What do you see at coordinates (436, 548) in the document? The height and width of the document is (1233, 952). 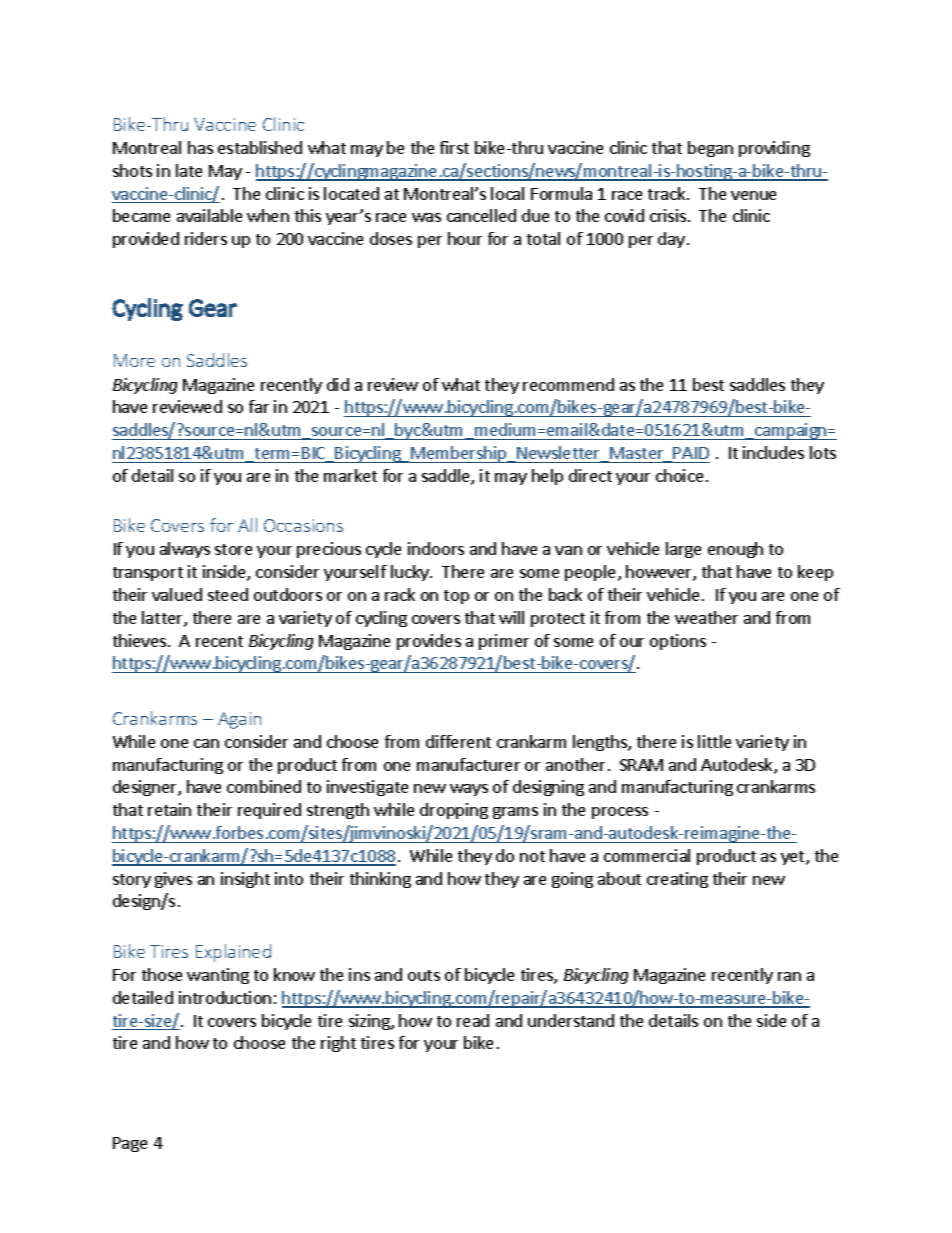 I see `indoors` at bounding box center [436, 548].
